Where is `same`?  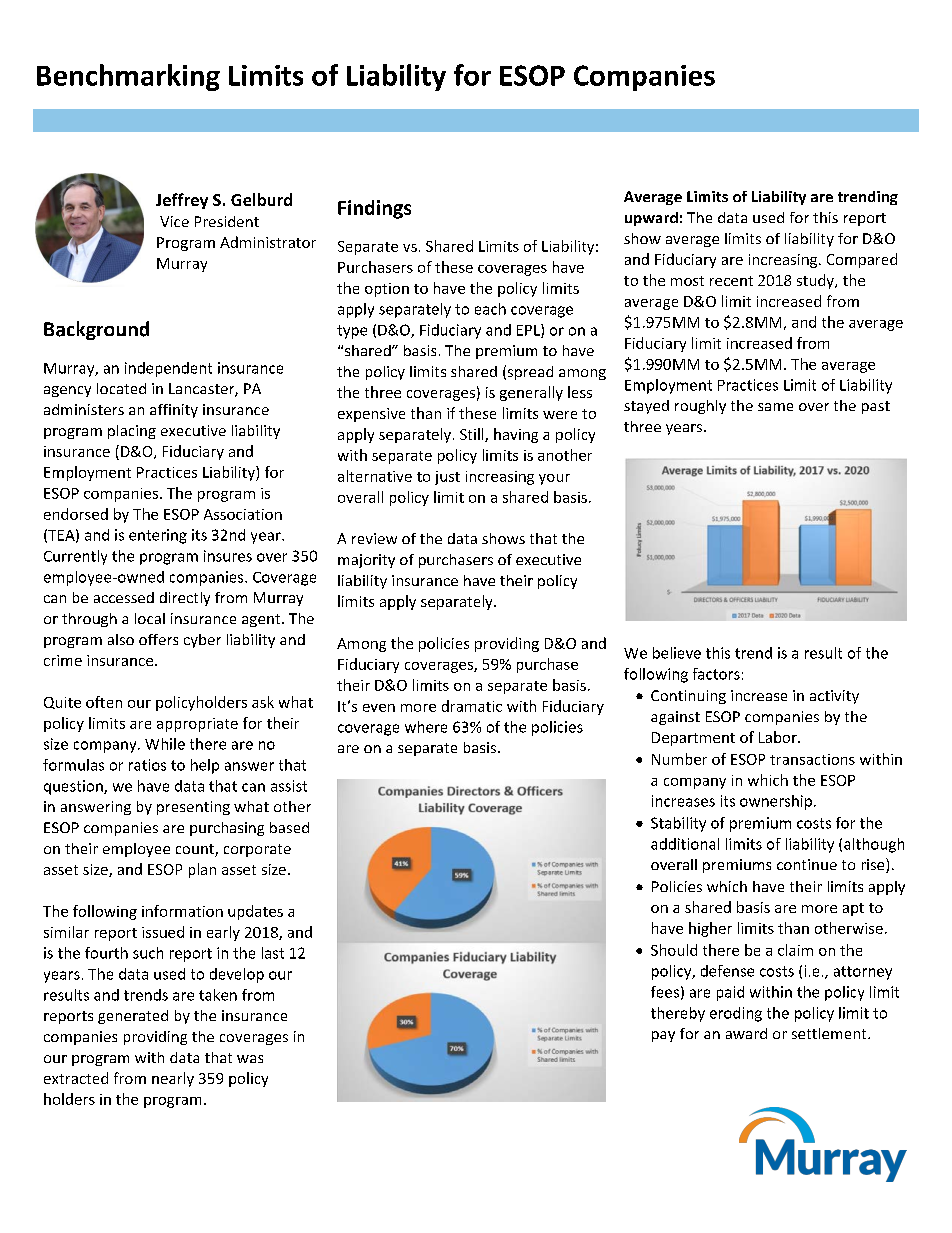 same is located at coordinates (775, 407).
